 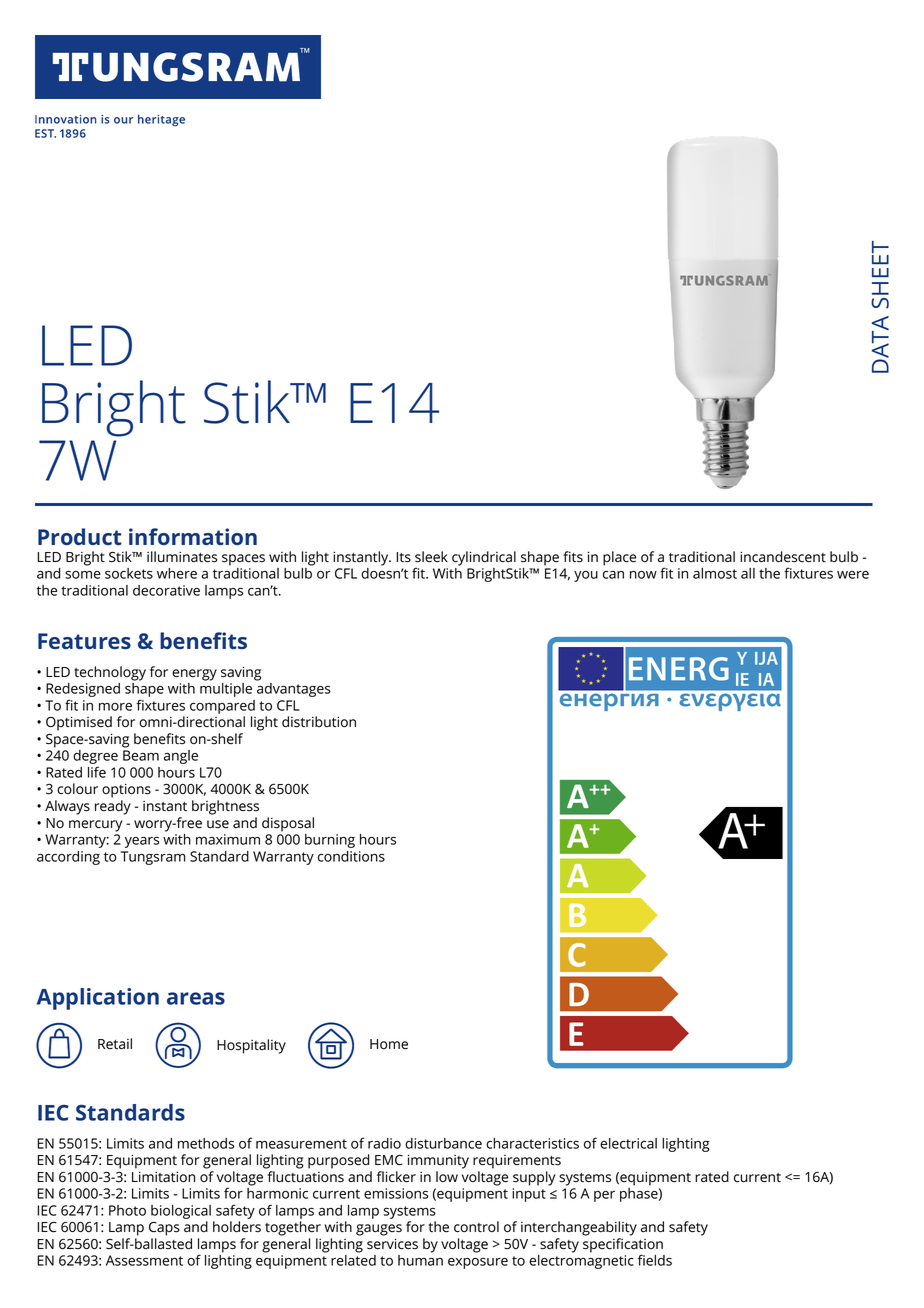 I want to click on Caps, so click(x=164, y=1229).
